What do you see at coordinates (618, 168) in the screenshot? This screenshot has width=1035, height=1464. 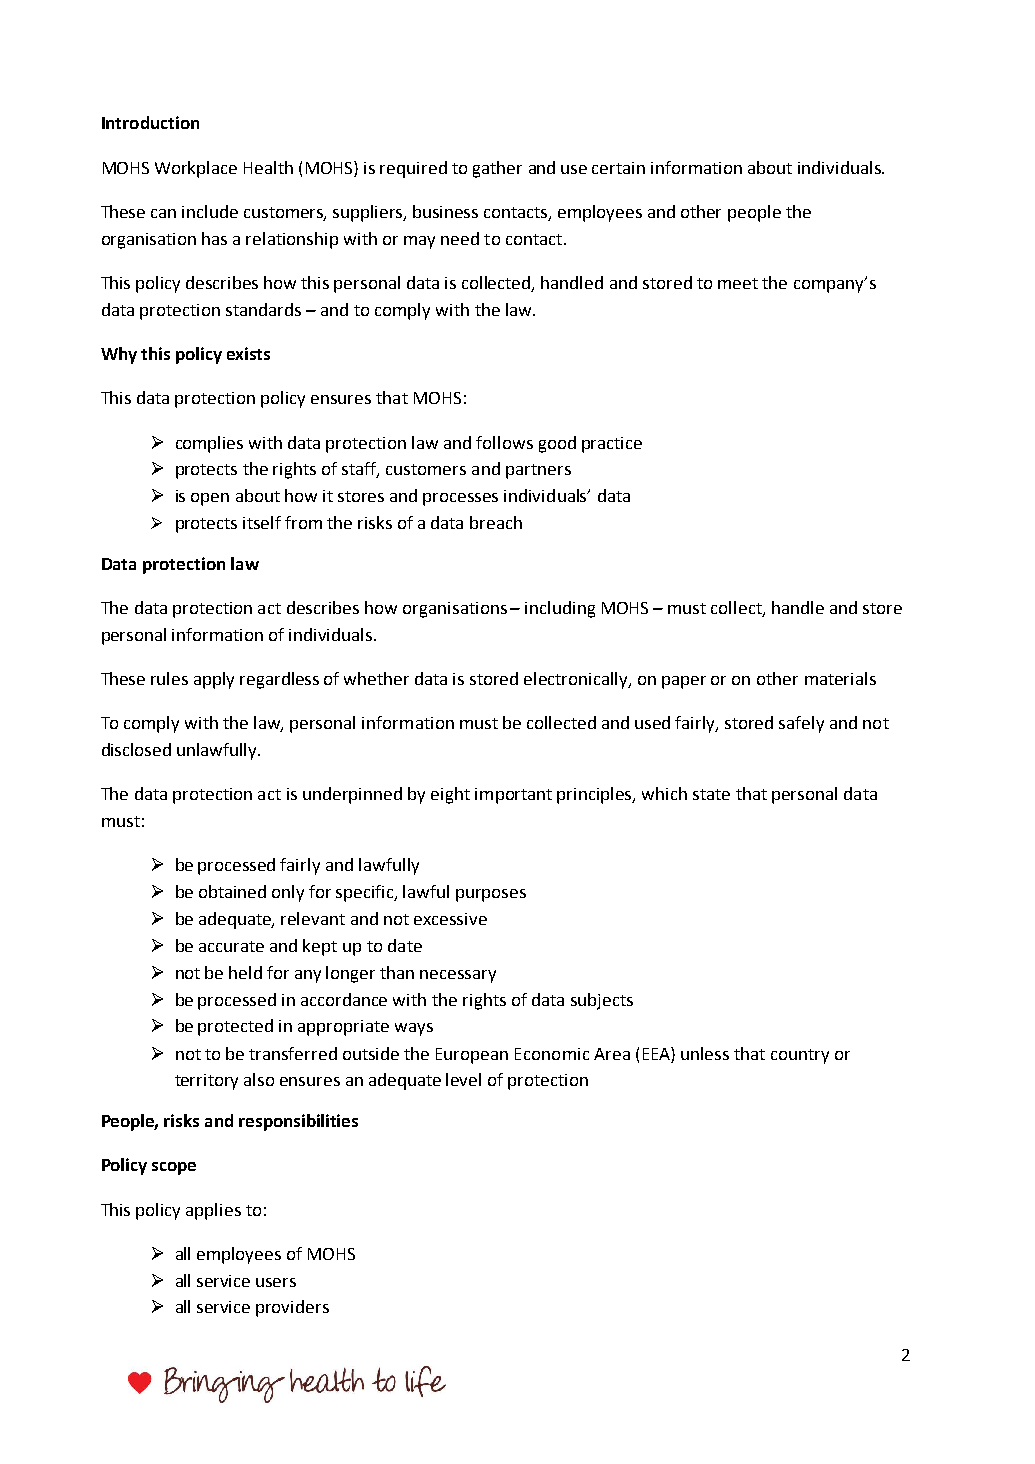 I see `certain` at bounding box center [618, 168].
